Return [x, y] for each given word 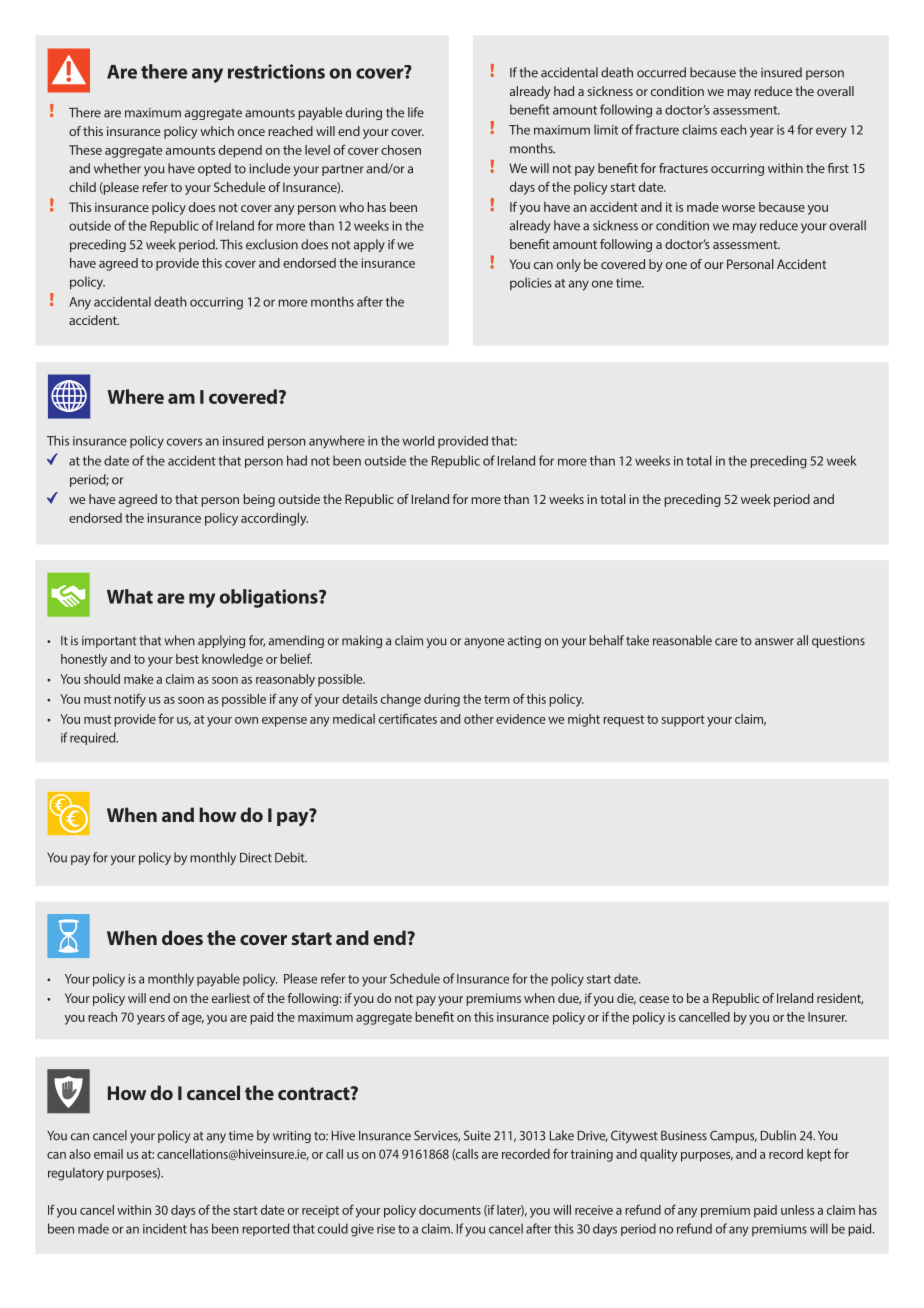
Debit [291, 857]
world [418, 441]
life [416, 112]
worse [738, 208]
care [726, 642]
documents [450, 1210]
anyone [484, 643]
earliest [231, 998]
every [831, 132]
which [217, 131]
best [187, 659]
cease [654, 999]
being [259, 500]
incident [165, 1228]
